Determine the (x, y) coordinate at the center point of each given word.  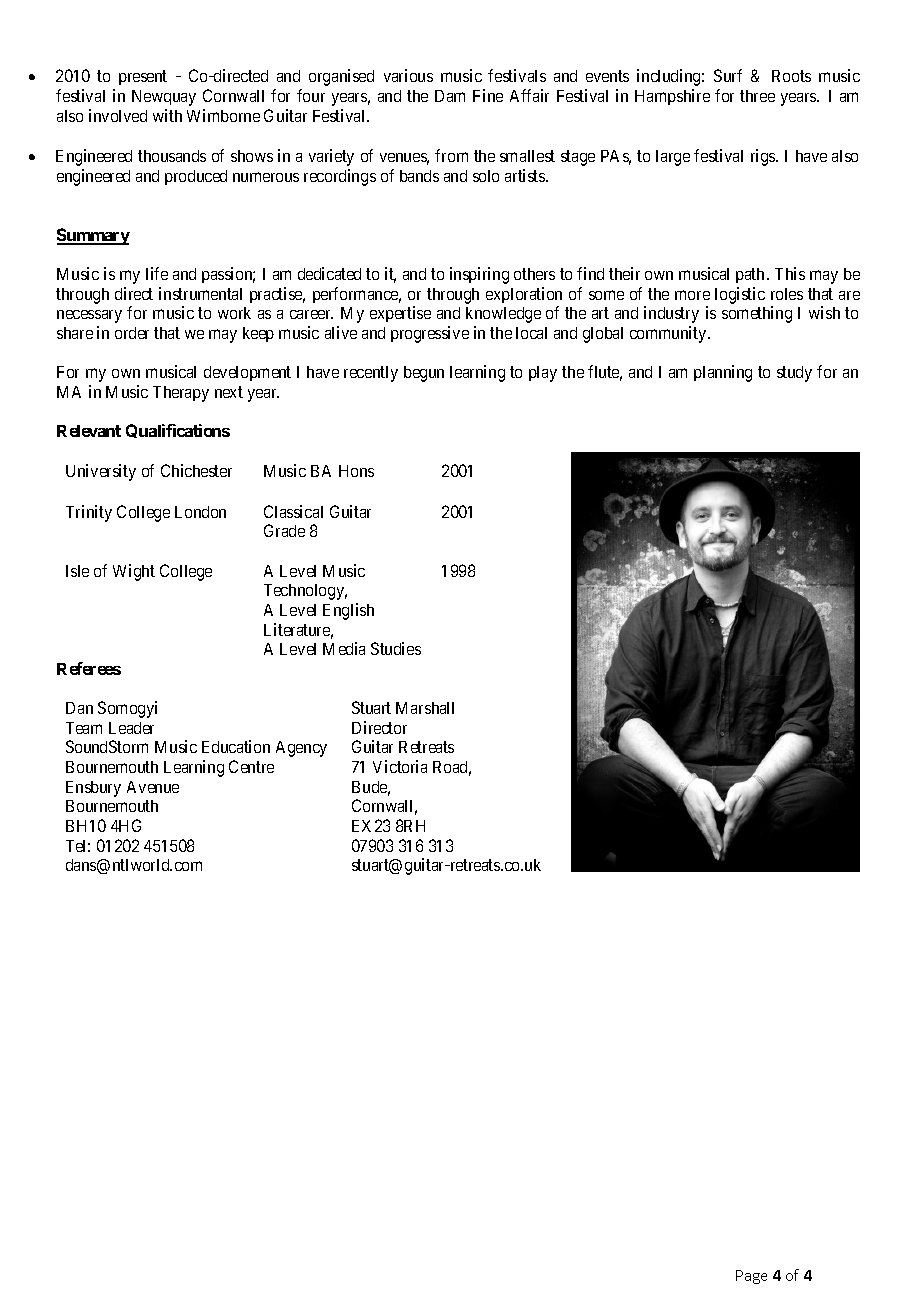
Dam (450, 96)
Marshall (425, 708)
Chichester (196, 470)
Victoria (400, 766)
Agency (301, 749)
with (167, 115)
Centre (251, 766)
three (757, 96)
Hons (356, 471)
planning (723, 373)
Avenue (153, 787)
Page (751, 1277)
